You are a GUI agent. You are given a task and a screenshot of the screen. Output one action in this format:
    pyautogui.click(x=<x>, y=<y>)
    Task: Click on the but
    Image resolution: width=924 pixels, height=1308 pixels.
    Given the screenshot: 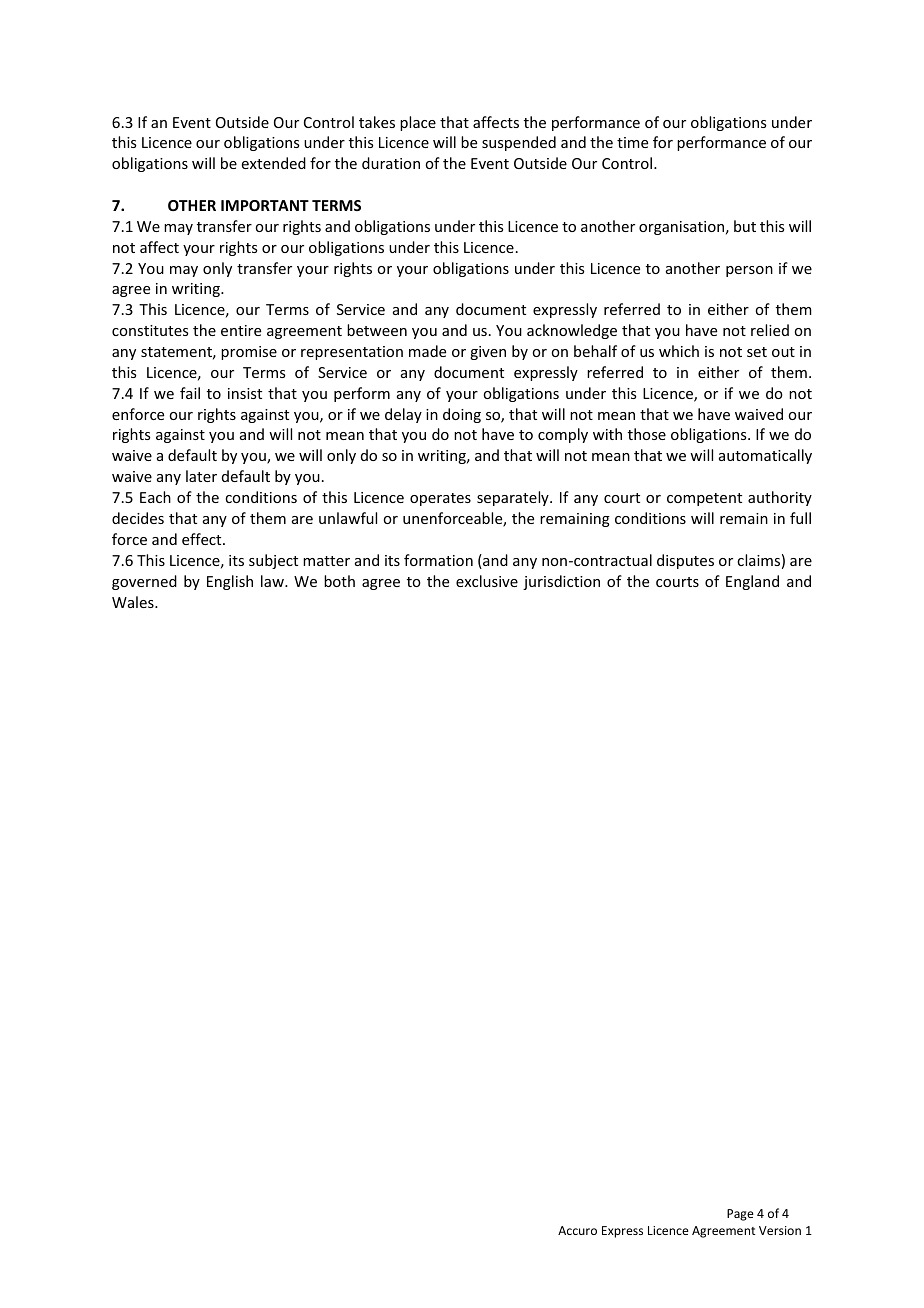 What is the action you would take?
    pyautogui.click(x=745, y=226)
